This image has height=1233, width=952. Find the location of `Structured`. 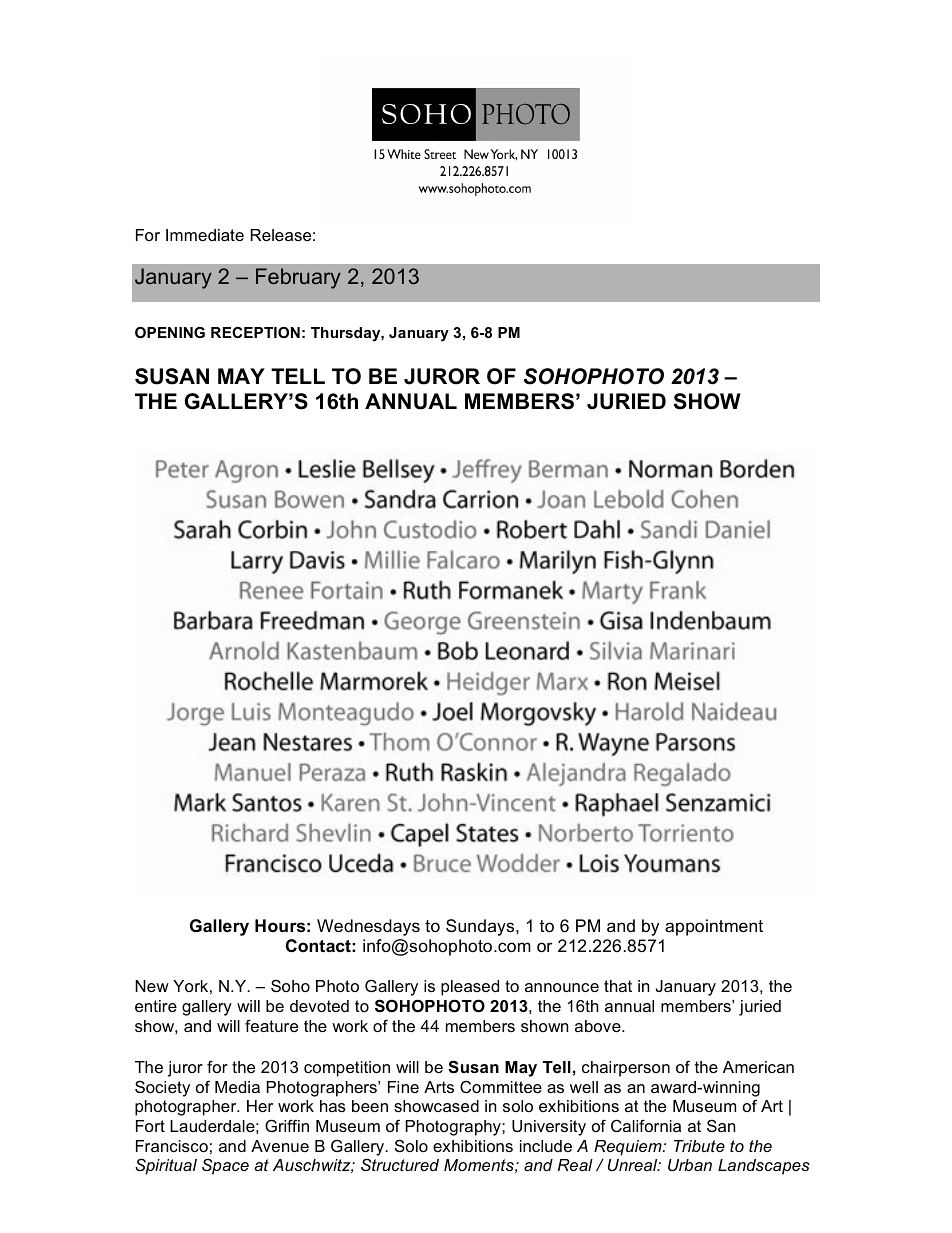

Structured is located at coordinates (400, 1164).
